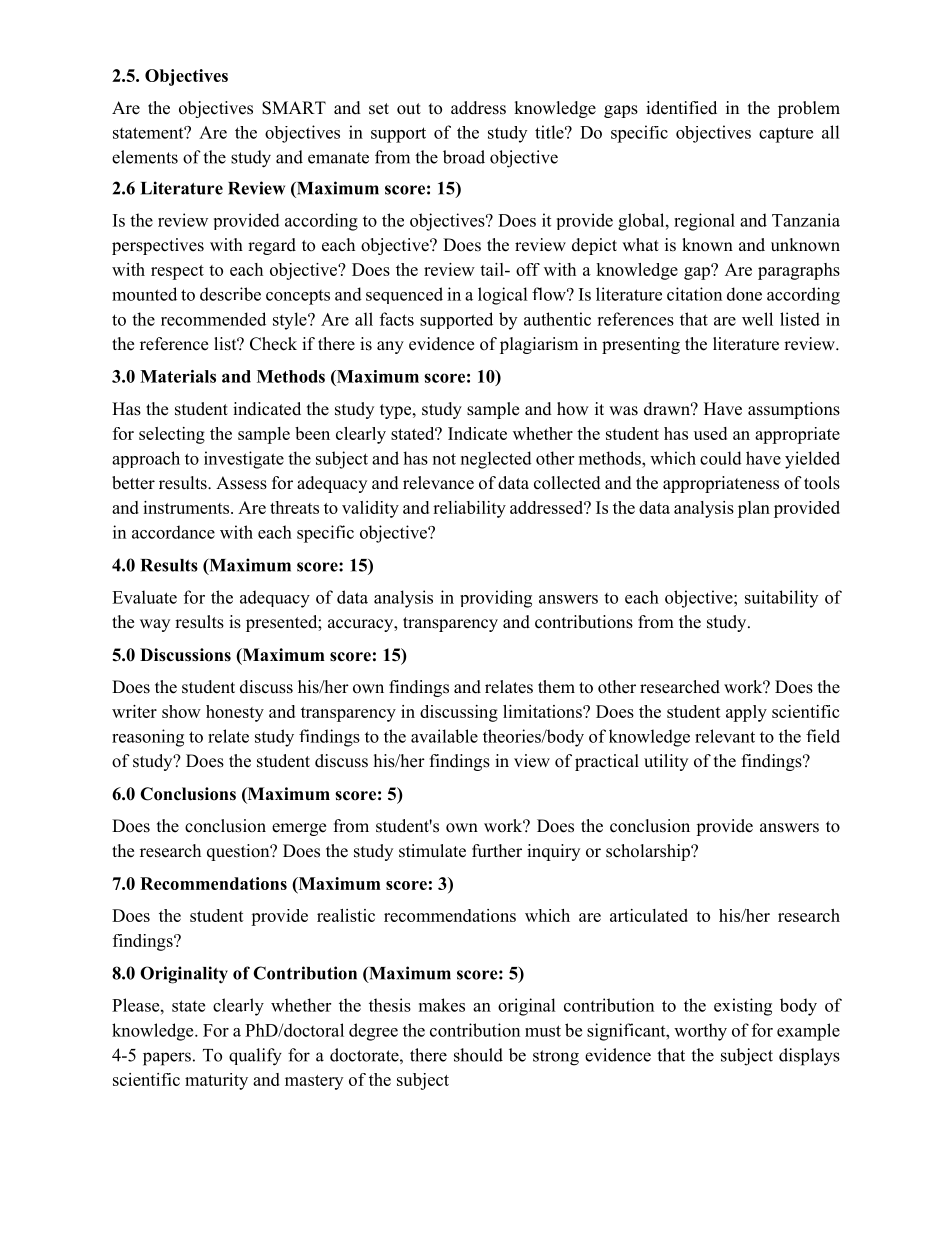 Image resolution: width=952 pixels, height=1233 pixels. Describe the element at coordinates (721, 458) in the page. I see `could` at that location.
